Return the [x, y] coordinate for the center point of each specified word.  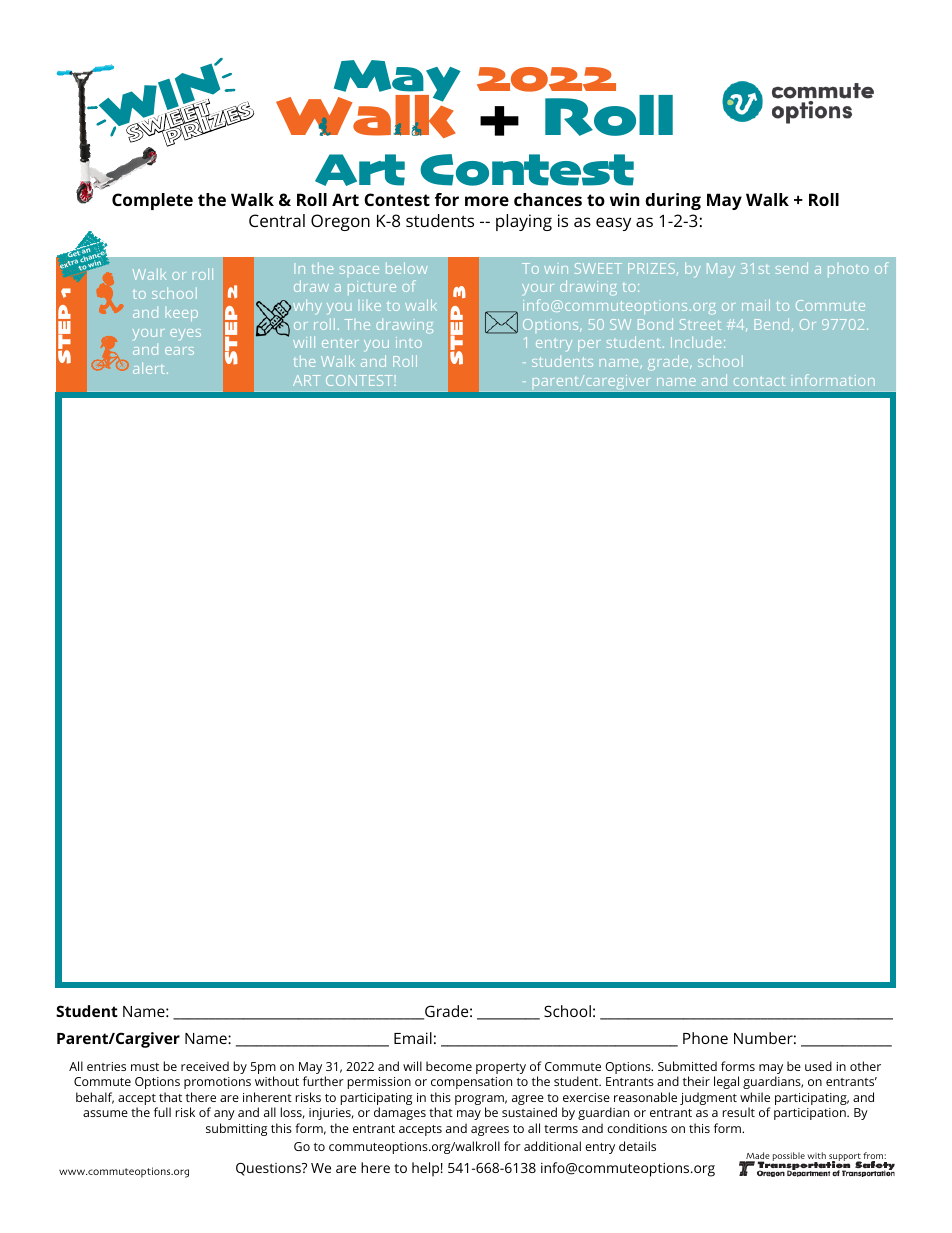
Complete [152, 201]
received [205, 1066]
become [449, 1066]
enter [340, 343]
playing [524, 222]
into [409, 342]
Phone [705, 1038]
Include [696, 342]
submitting [236, 1129]
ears [179, 351]
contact [759, 381]
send [792, 268]
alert [150, 368]
